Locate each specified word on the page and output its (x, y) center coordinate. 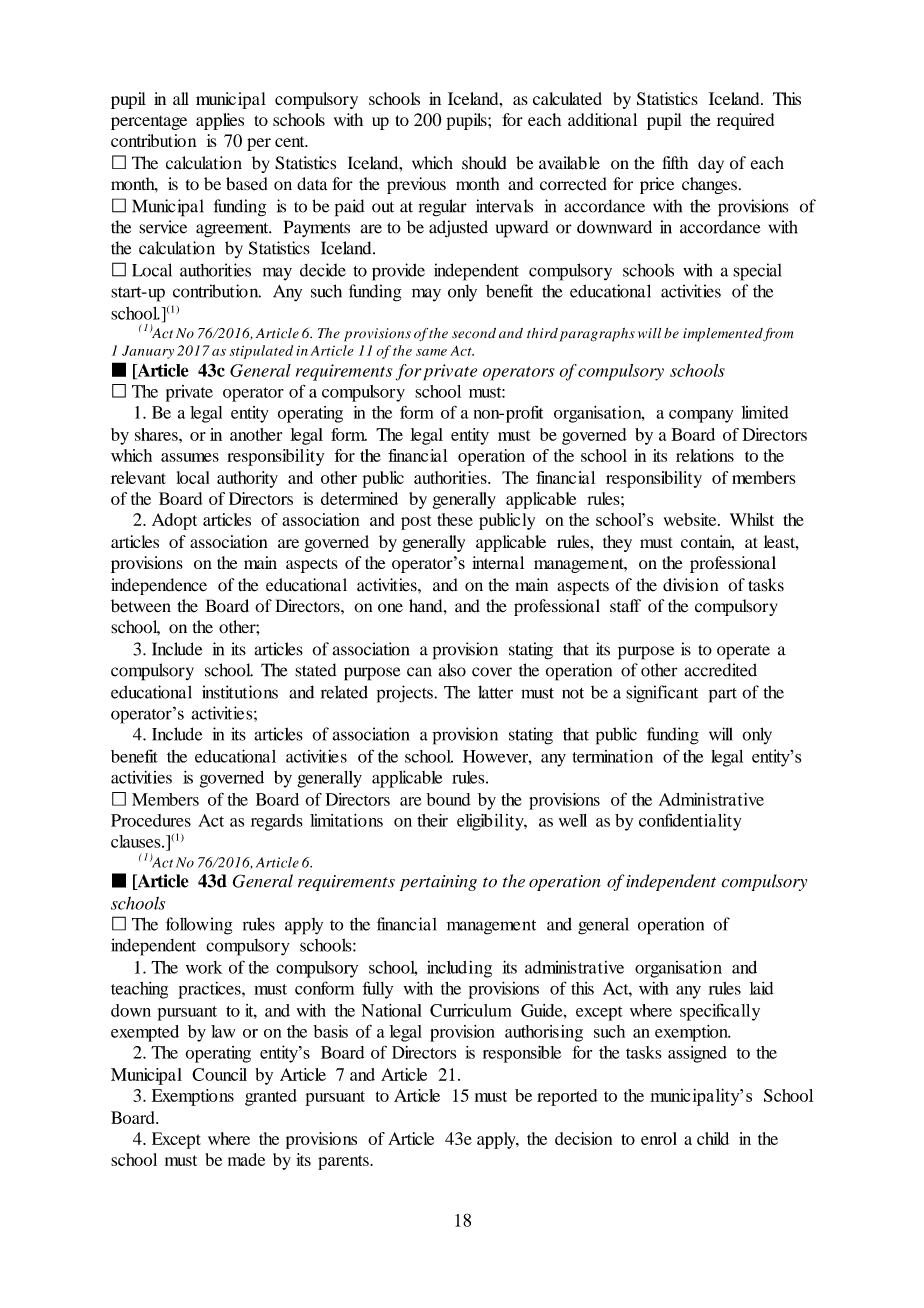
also (452, 670)
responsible (522, 1054)
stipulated (261, 352)
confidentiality (690, 822)
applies (220, 121)
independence (159, 586)
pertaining (438, 883)
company (701, 416)
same (431, 352)
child (713, 1138)
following (199, 926)
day (711, 164)
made (246, 1159)
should (484, 163)
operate (743, 652)
